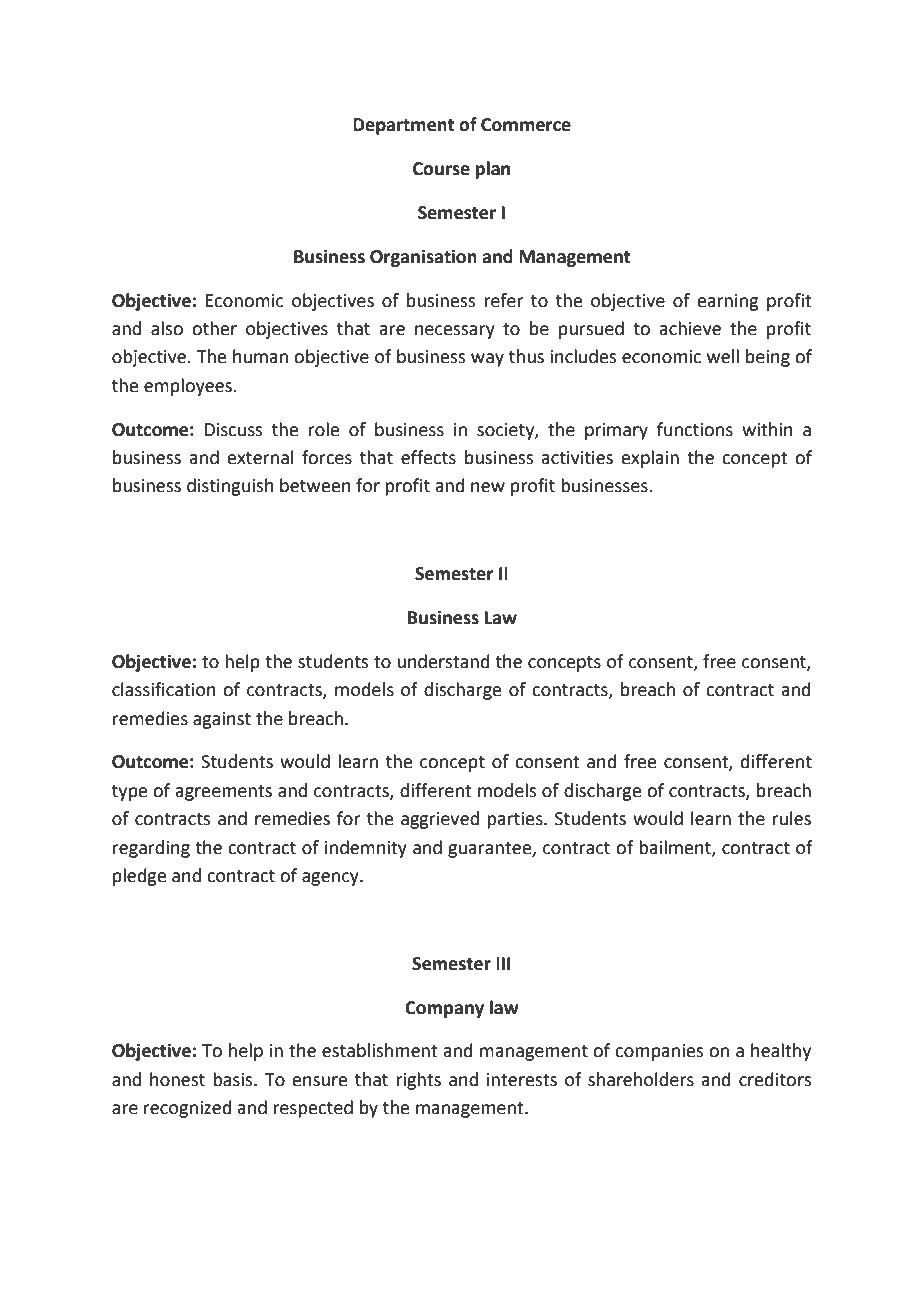 This screenshot has width=924, height=1308. What do you see at coordinates (189, 387) in the screenshot?
I see `employees` at bounding box center [189, 387].
